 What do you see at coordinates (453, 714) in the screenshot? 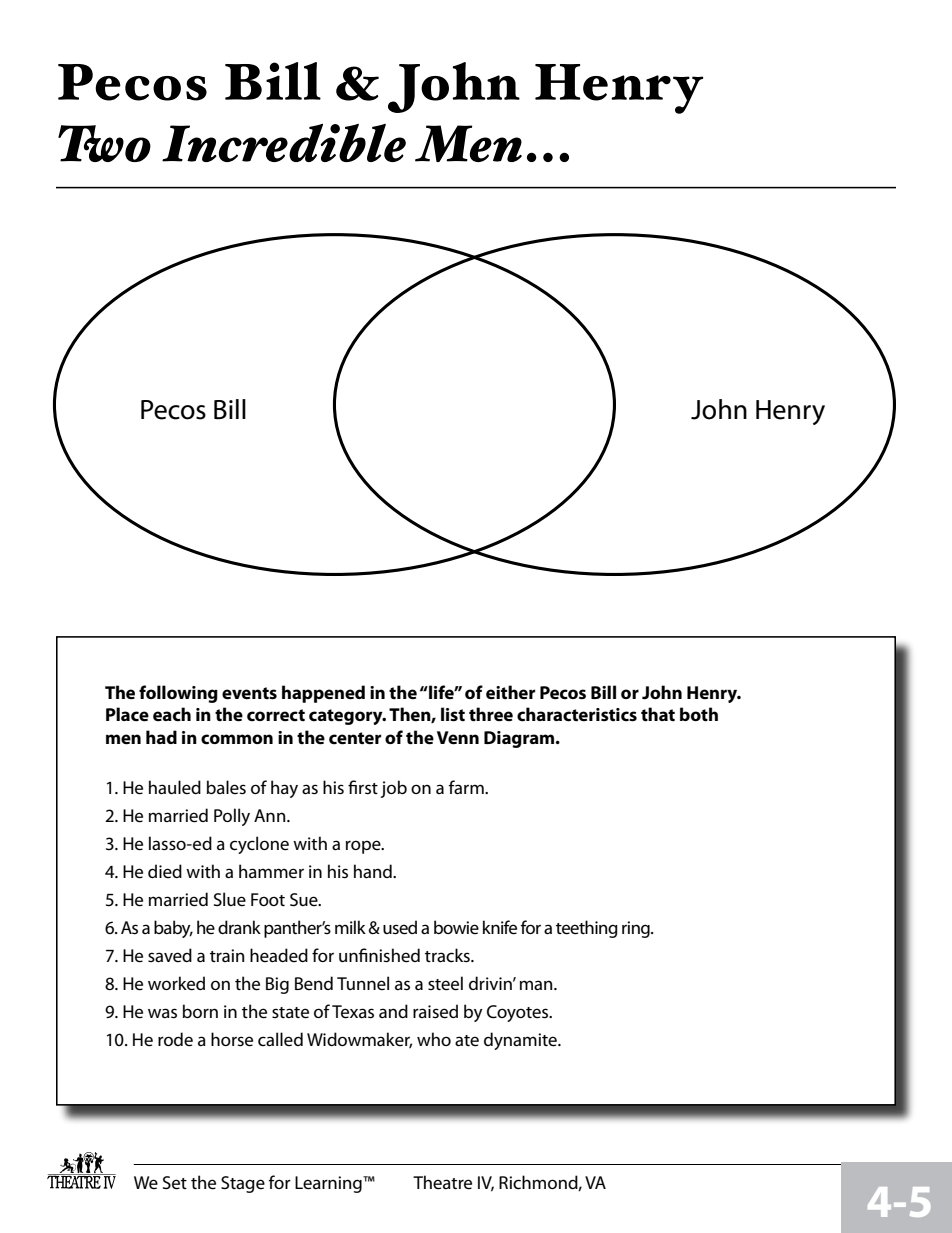
I see `list` at bounding box center [453, 714].
